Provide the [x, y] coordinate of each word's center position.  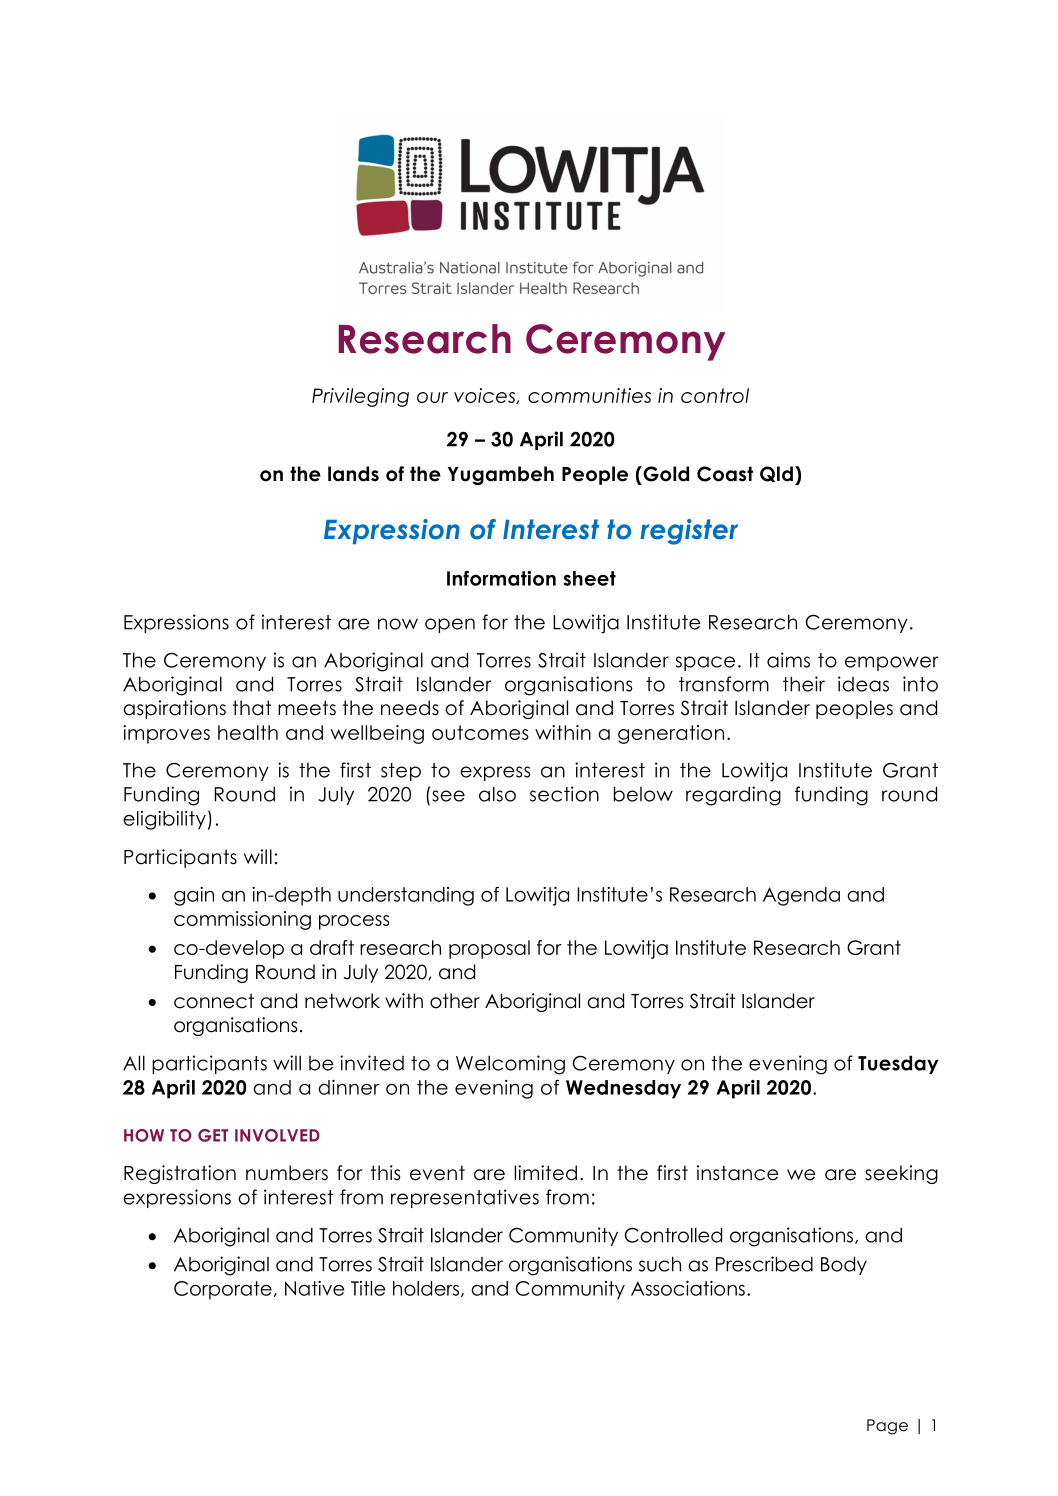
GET [213, 1135]
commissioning [242, 920]
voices [486, 396]
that [252, 708]
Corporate [223, 1290]
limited [545, 1173]
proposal [489, 949]
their [804, 684]
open [450, 625]
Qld [776, 474]
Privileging [360, 397]
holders [427, 1289]
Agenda [801, 896]
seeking [901, 1174]
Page [887, 1427]
